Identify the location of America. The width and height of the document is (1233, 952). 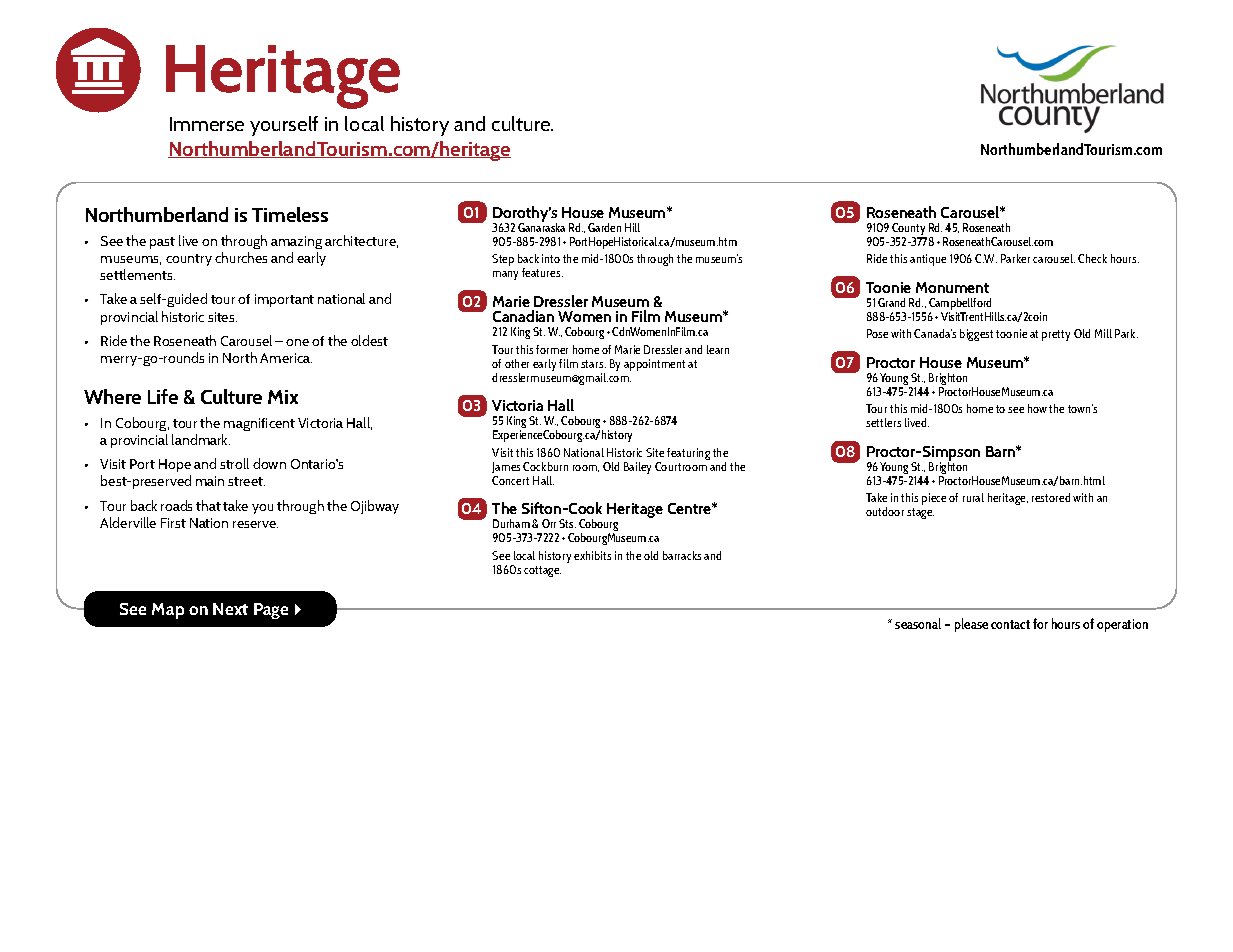
(286, 358).
